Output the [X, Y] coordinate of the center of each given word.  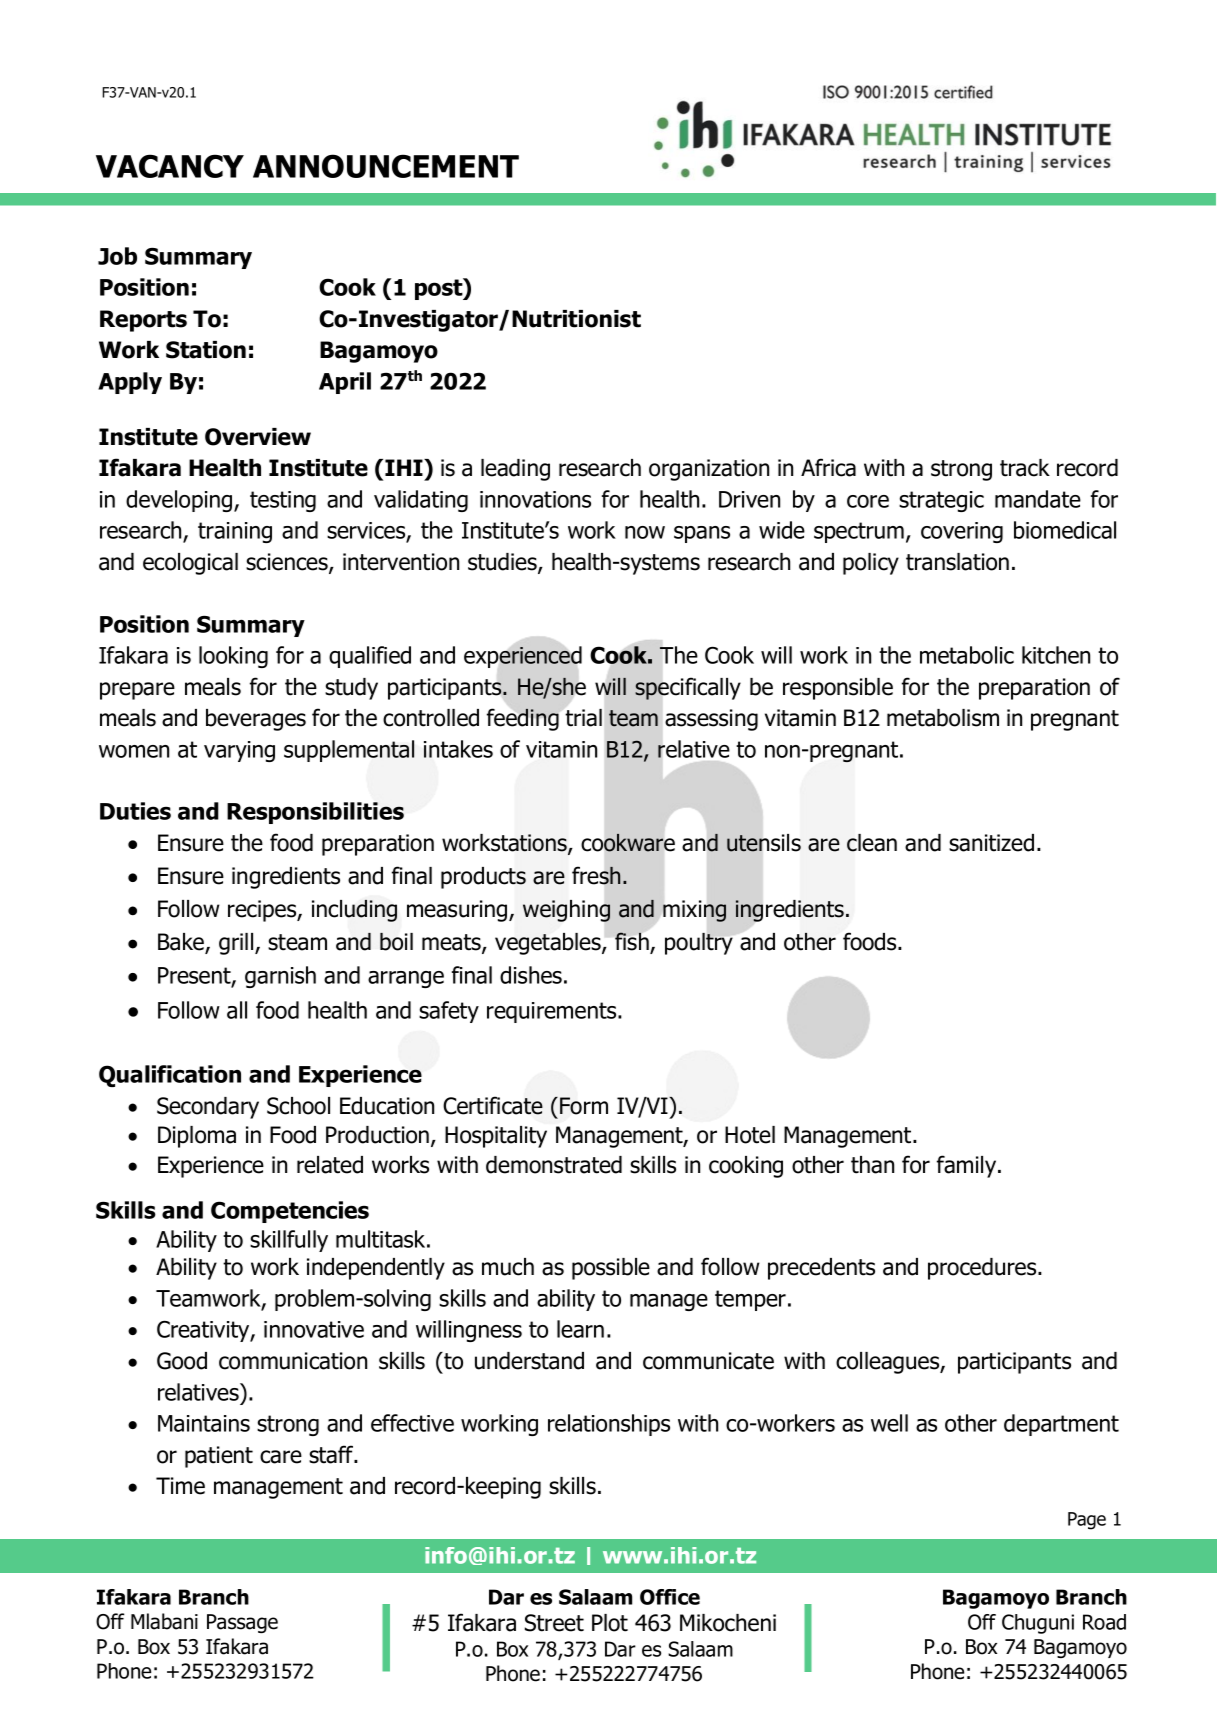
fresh [596, 875]
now [645, 532]
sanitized [991, 843]
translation [957, 562]
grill [237, 944]
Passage [242, 1623]
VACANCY [170, 166]
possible [611, 1269]
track [1025, 468]
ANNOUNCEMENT [386, 166]
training [235, 532]
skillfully [289, 1241]
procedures [983, 1269]
